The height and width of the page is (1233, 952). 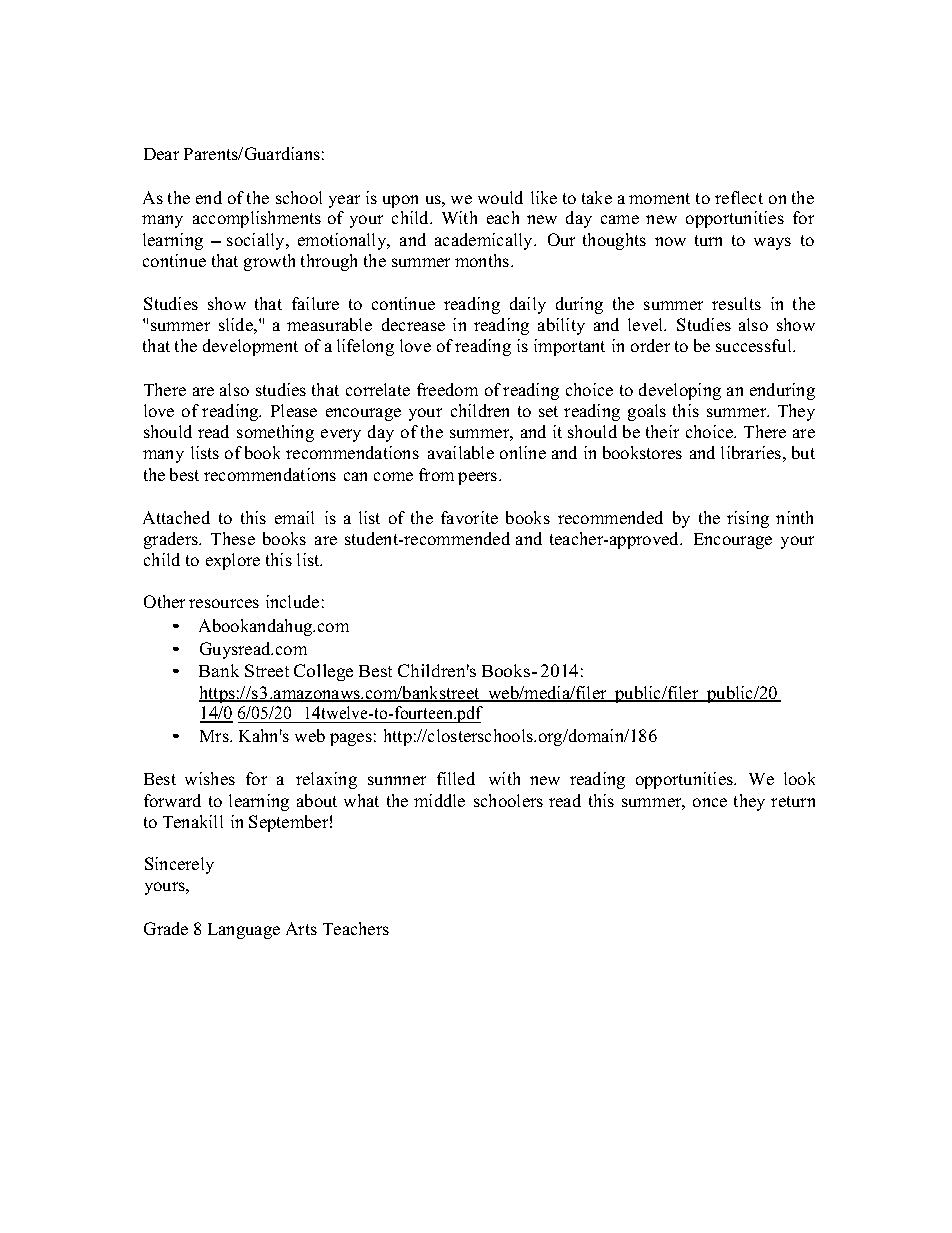 I want to click on reflect, so click(x=739, y=197).
